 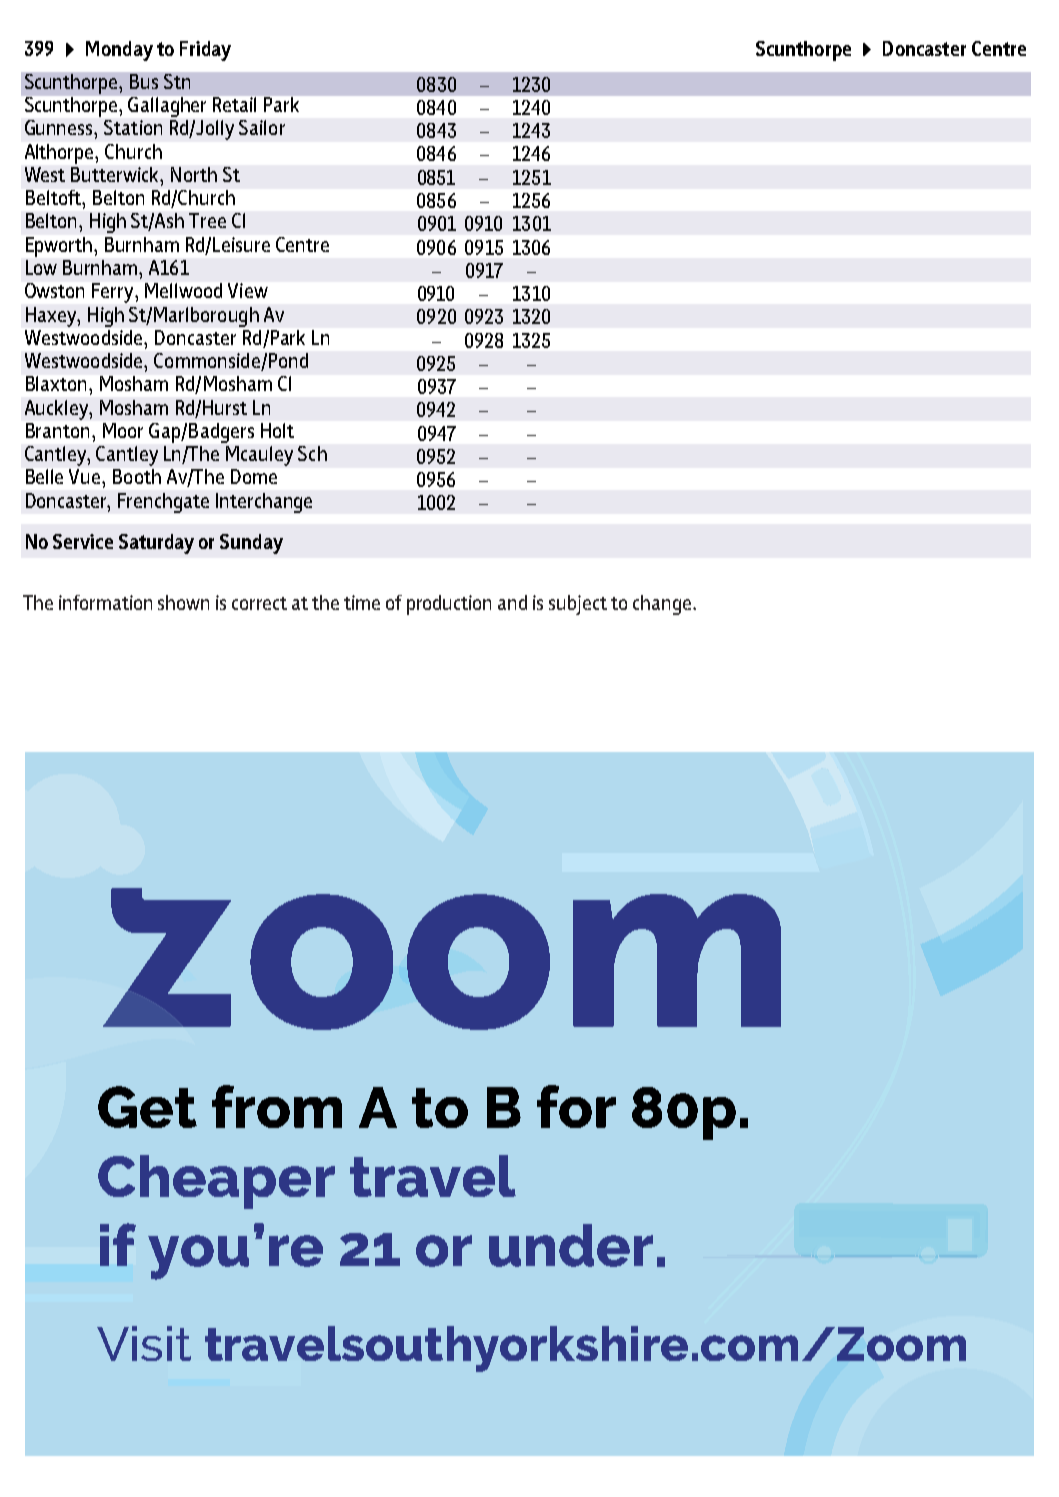 What do you see at coordinates (105, 602) in the document?
I see `information` at bounding box center [105, 602].
